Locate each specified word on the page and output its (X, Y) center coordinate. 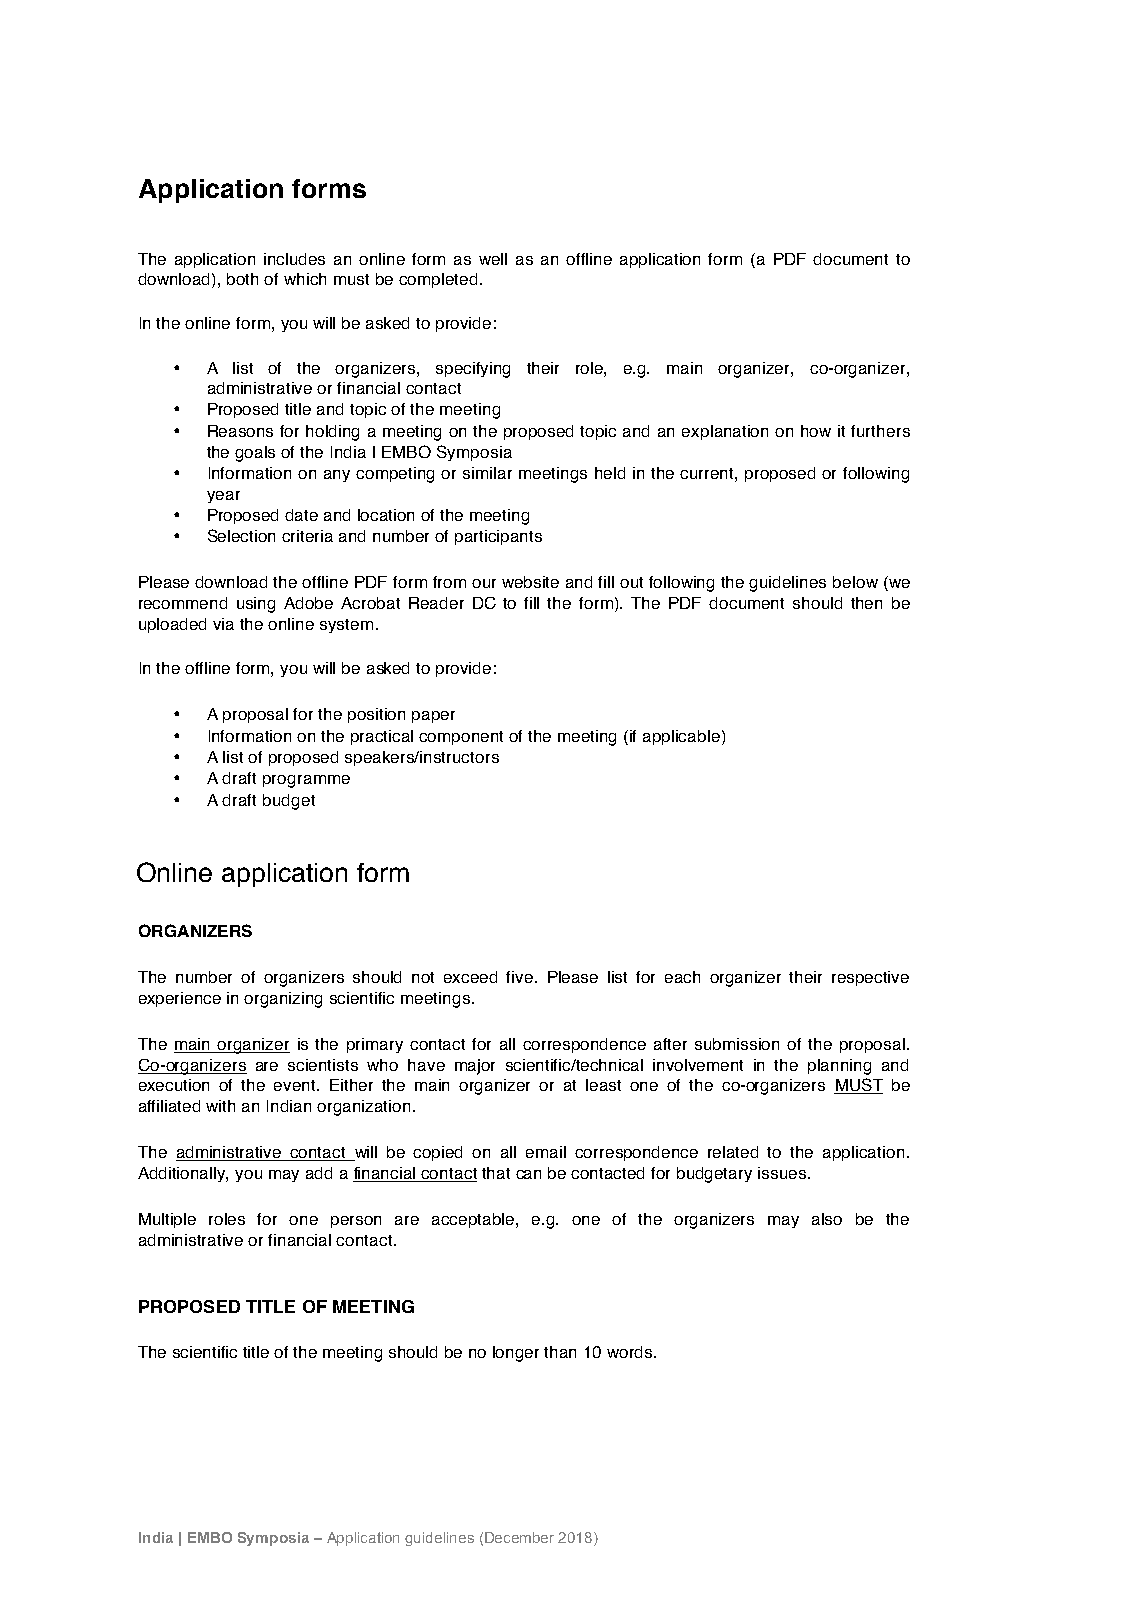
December (519, 1537)
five (521, 977)
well (493, 259)
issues (783, 1173)
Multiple (167, 1220)
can (528, 1174)
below (855, 582)
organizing (283, 1000)
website (530, 582)
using (256, 605)
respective (870, 978)
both (242, 279)
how (816, 431)
